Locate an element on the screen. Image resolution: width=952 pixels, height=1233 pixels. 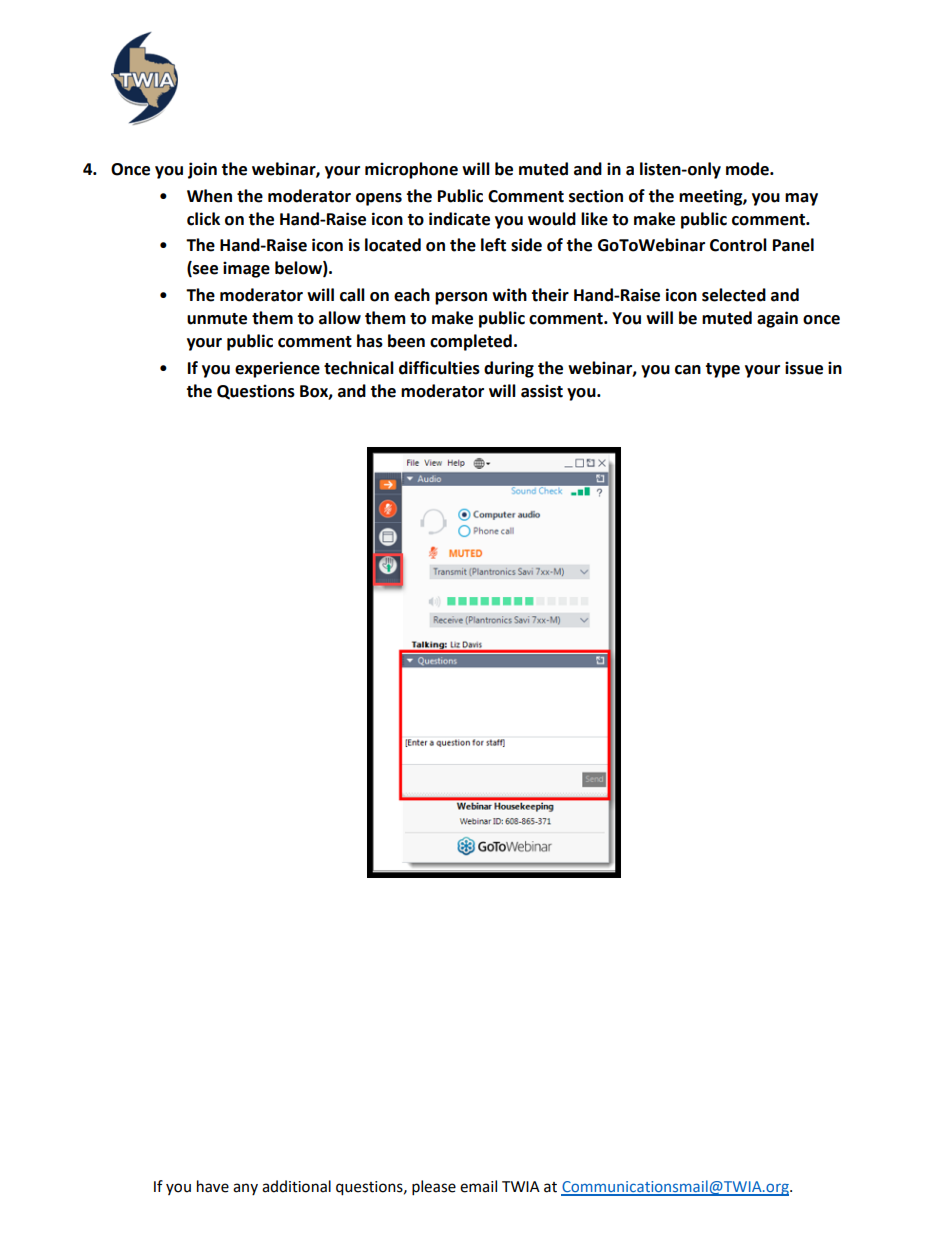
experience is located at coordinates (277, 369).
